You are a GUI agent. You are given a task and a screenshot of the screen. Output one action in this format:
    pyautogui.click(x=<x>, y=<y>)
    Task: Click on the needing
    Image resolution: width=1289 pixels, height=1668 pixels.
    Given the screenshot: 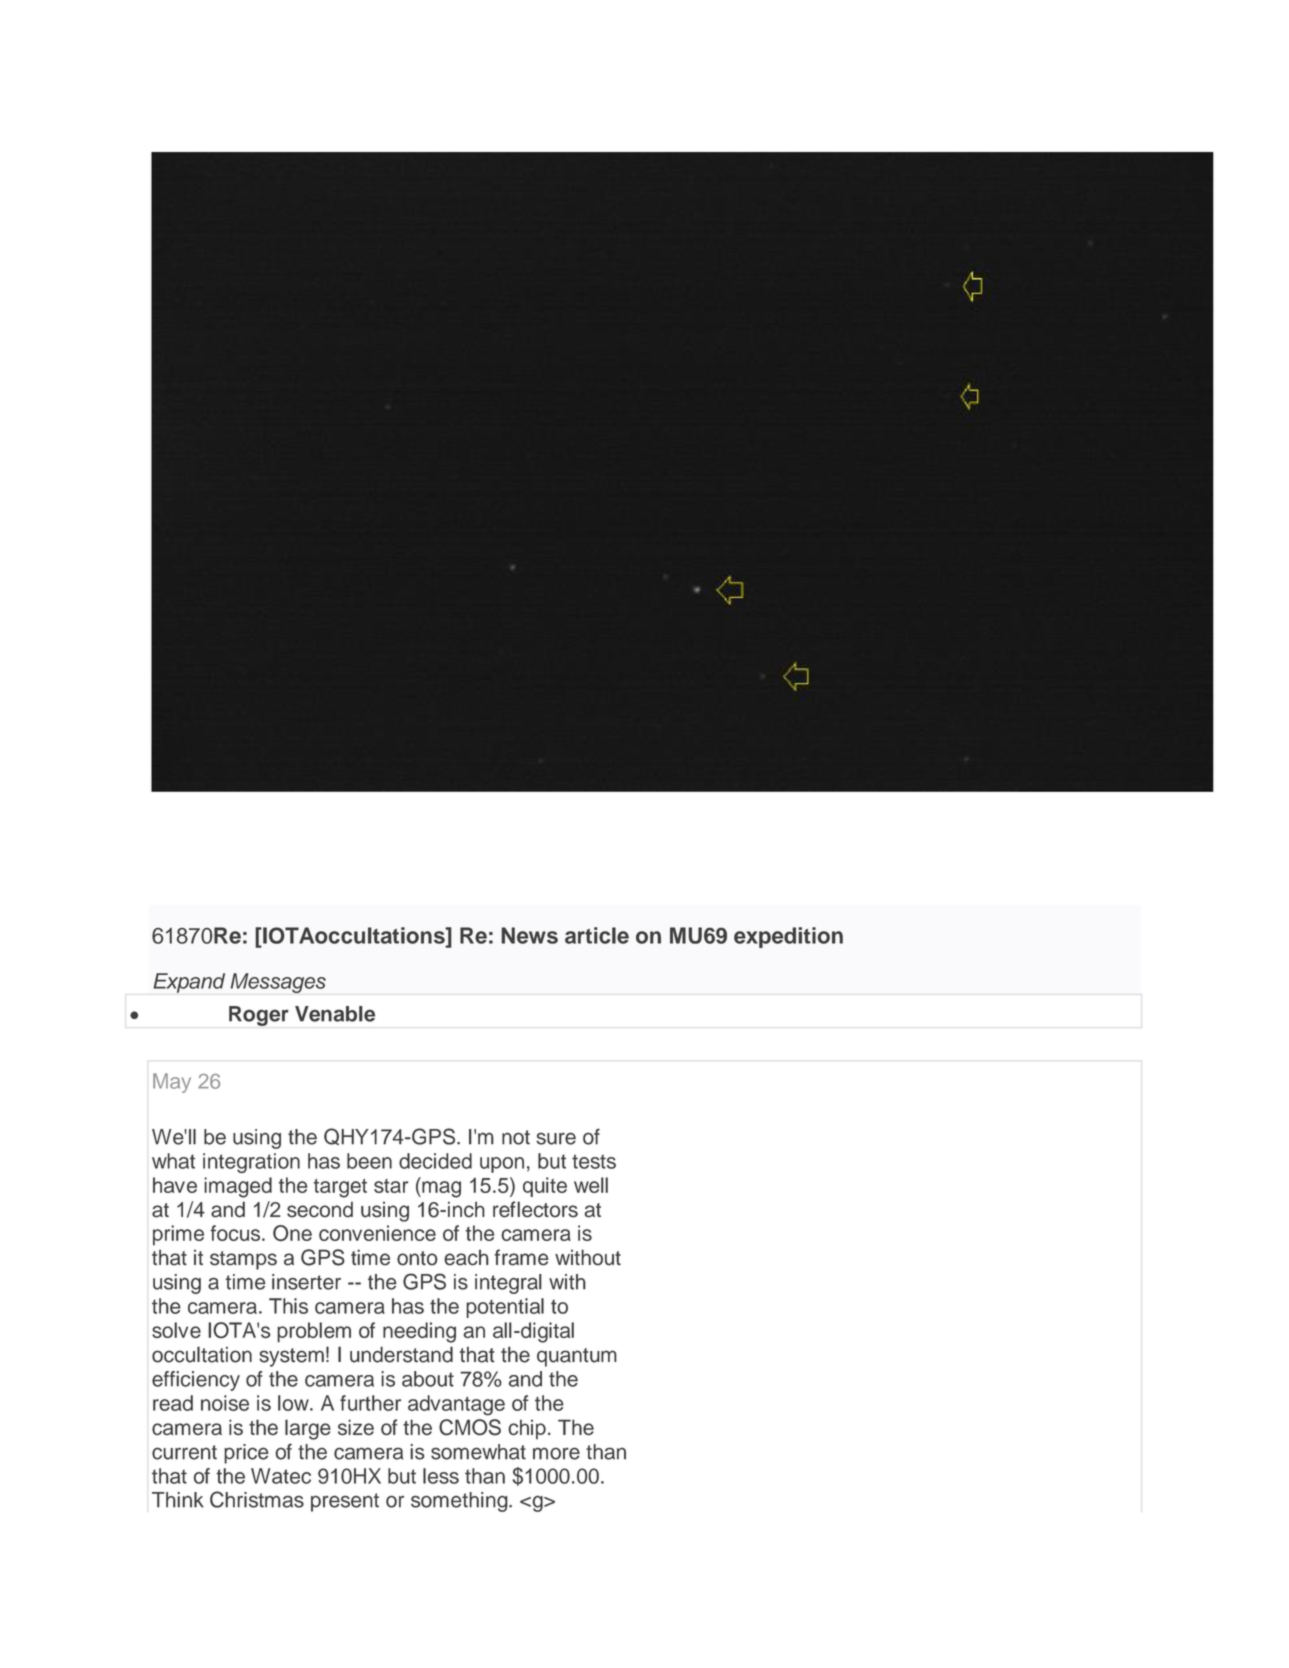 What is the action you would take?
    pyautogui.click(x=419, y=1332)
